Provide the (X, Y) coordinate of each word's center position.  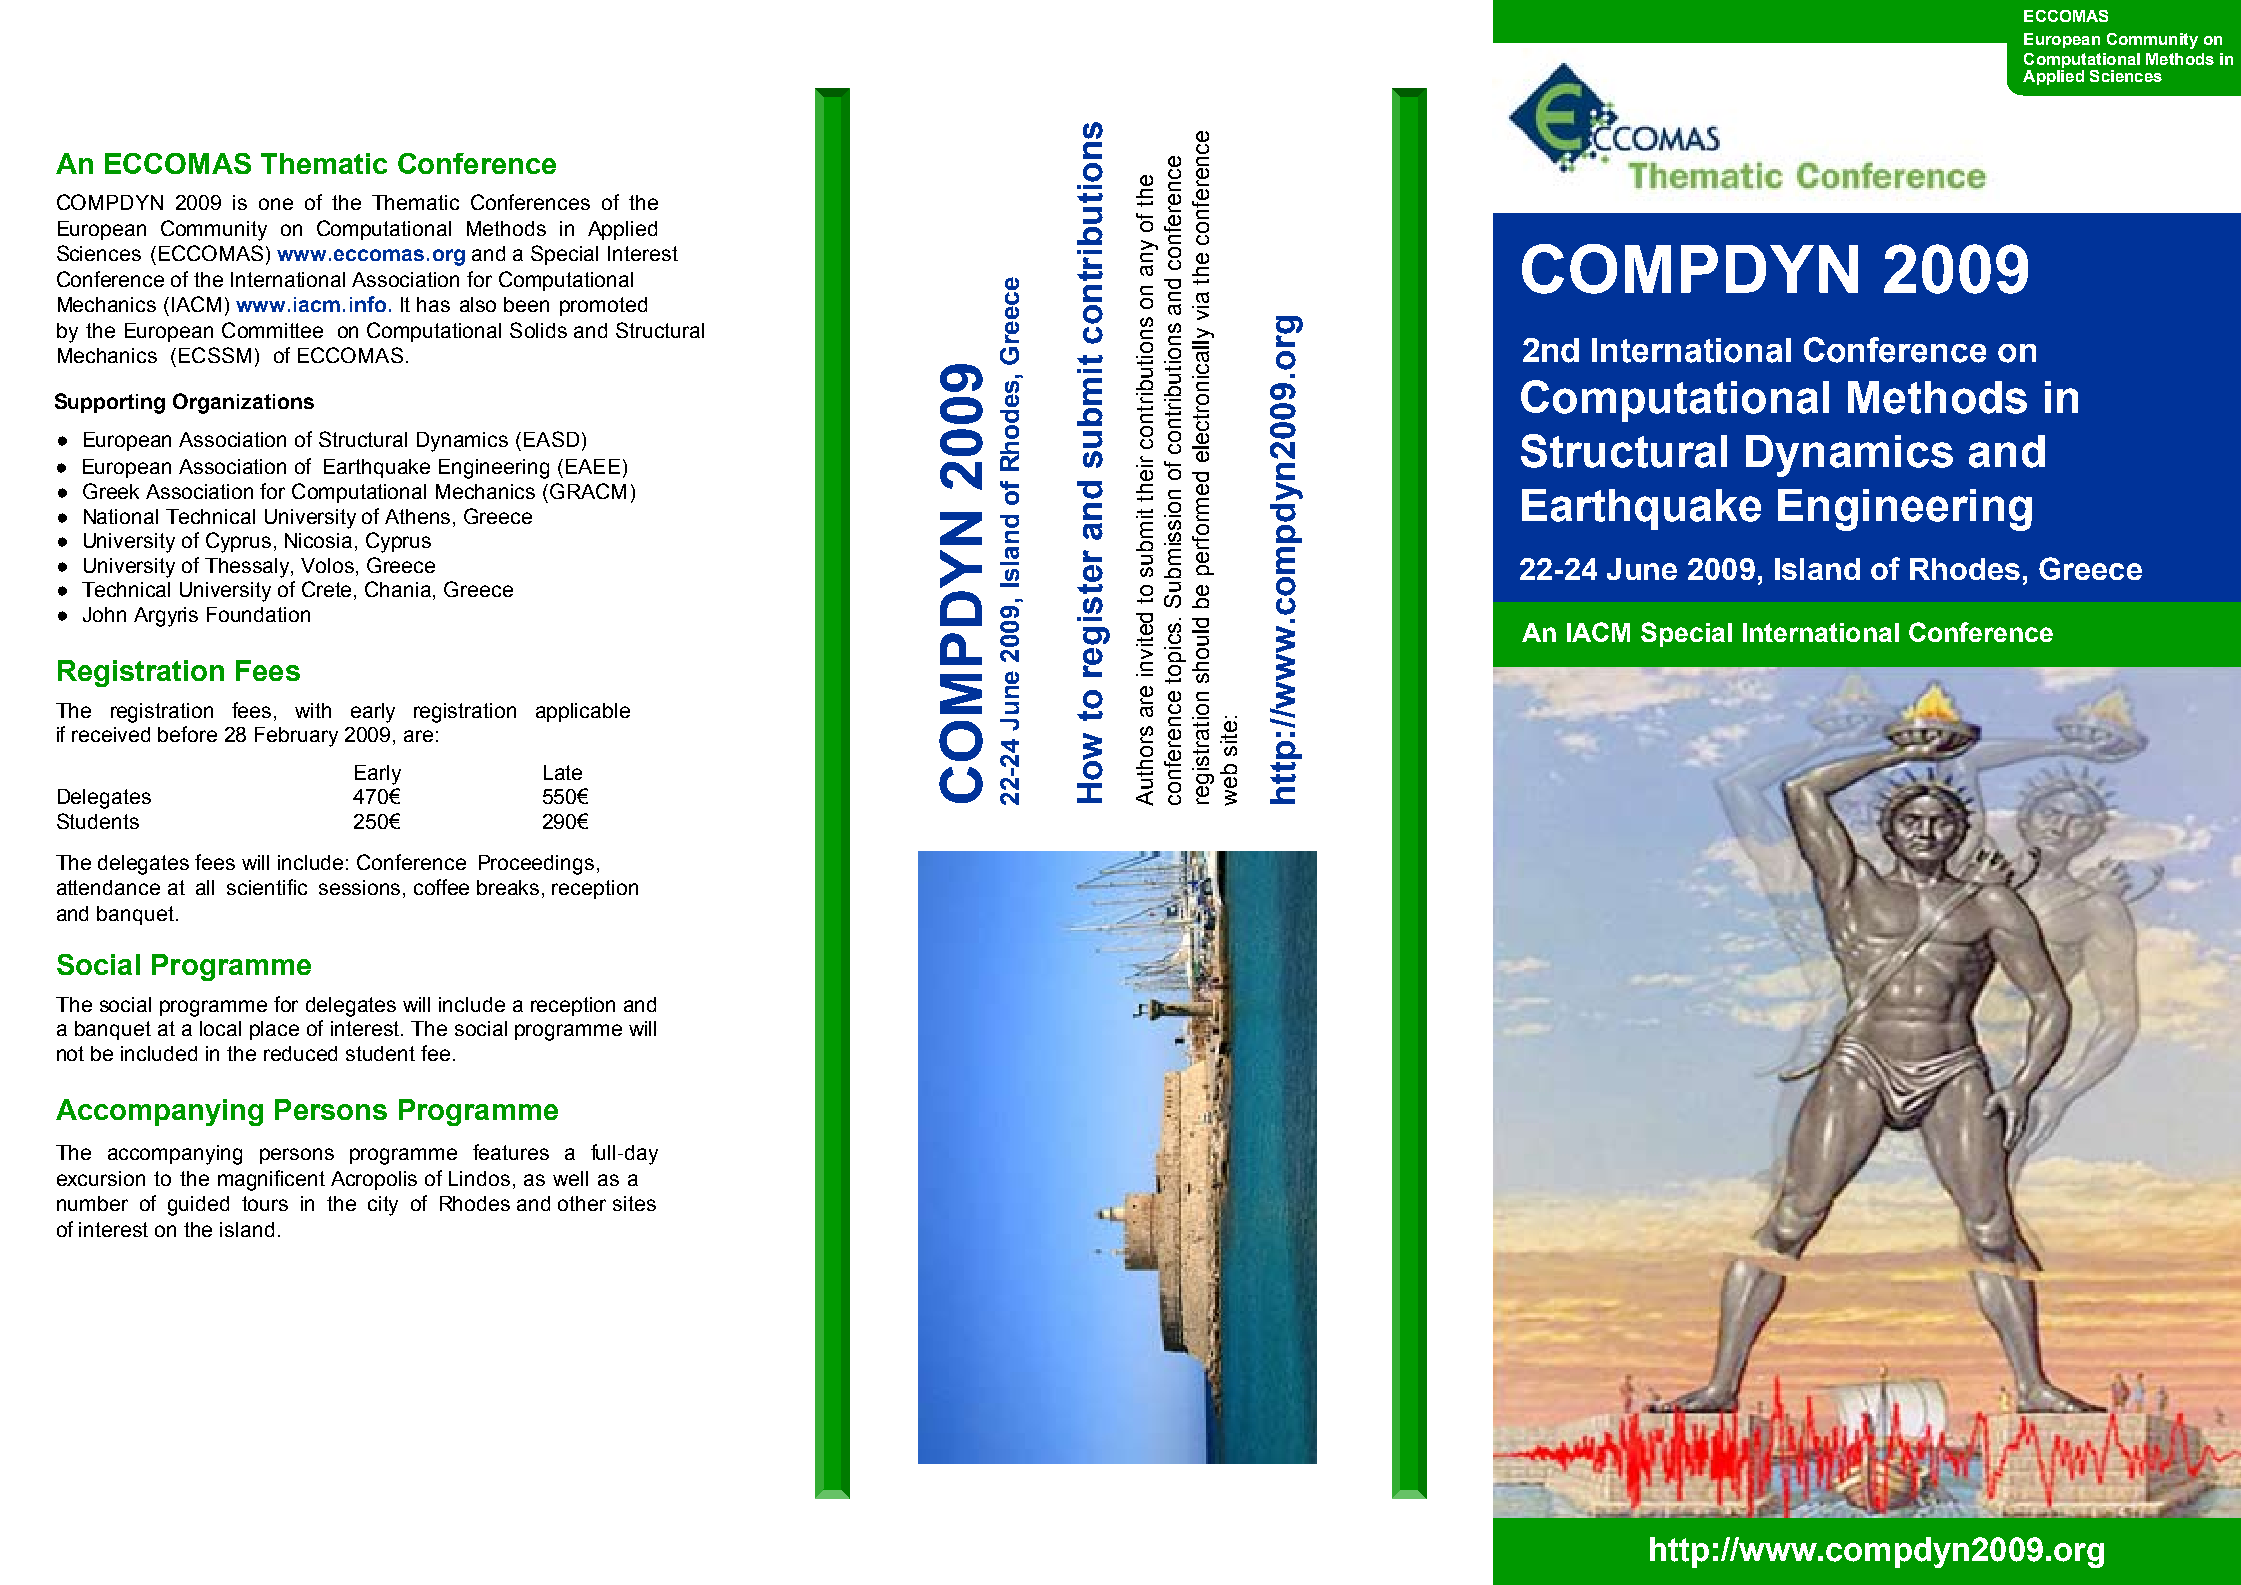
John (104, 614)
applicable (583, 712)
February (296, 737)
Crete (328, 590)
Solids (538, 330)
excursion (101, 1178)
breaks (508, 887)
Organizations (243, 403)
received (111, 734)
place (274, 1030)
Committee (272, 330)
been (526, 304)
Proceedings (536, 865)
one (276, 204)
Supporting (110, 403)
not (70, 1053)
